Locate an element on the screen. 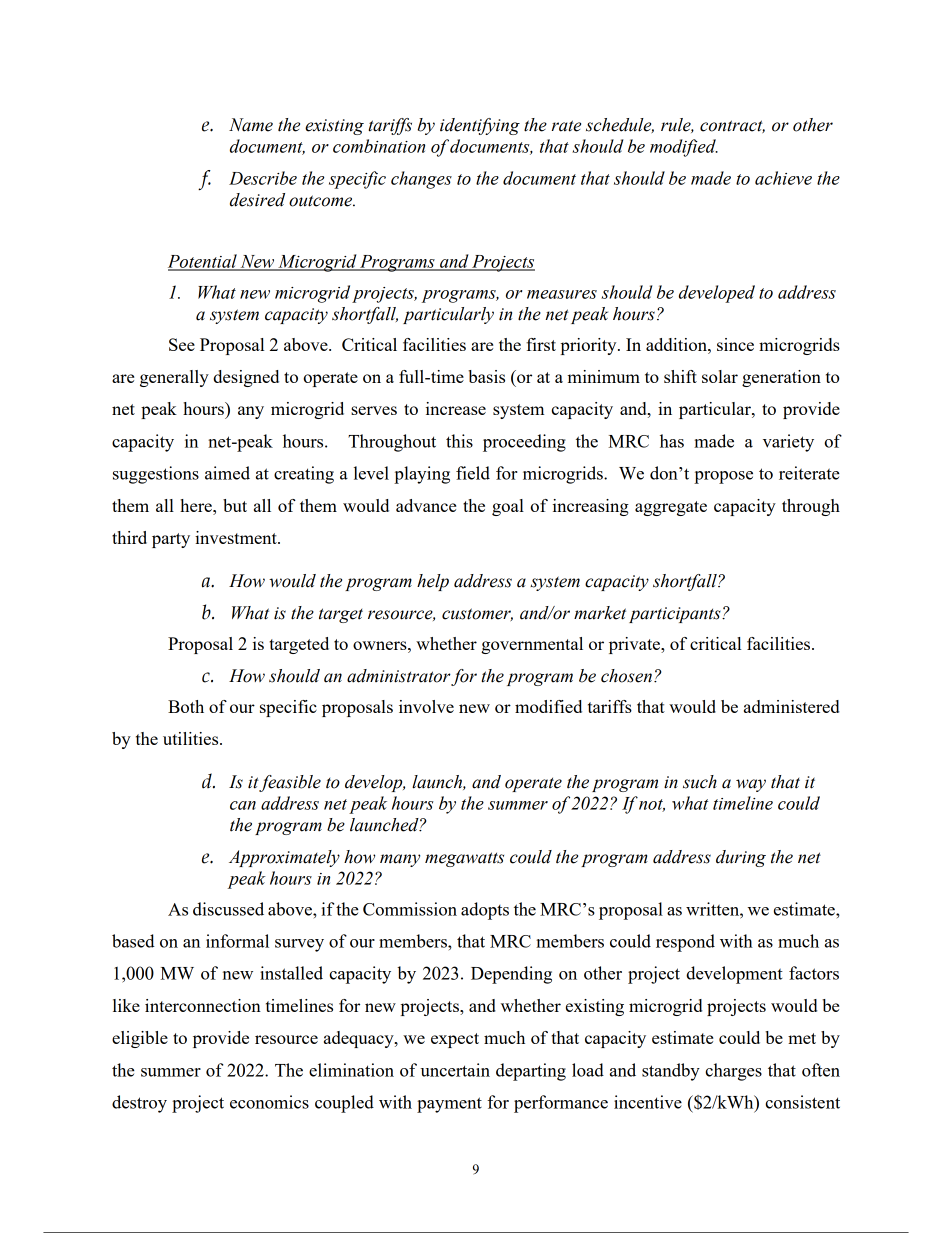 The image size is (952, 1233). uncertain is located at coordinates (455, 1070).
